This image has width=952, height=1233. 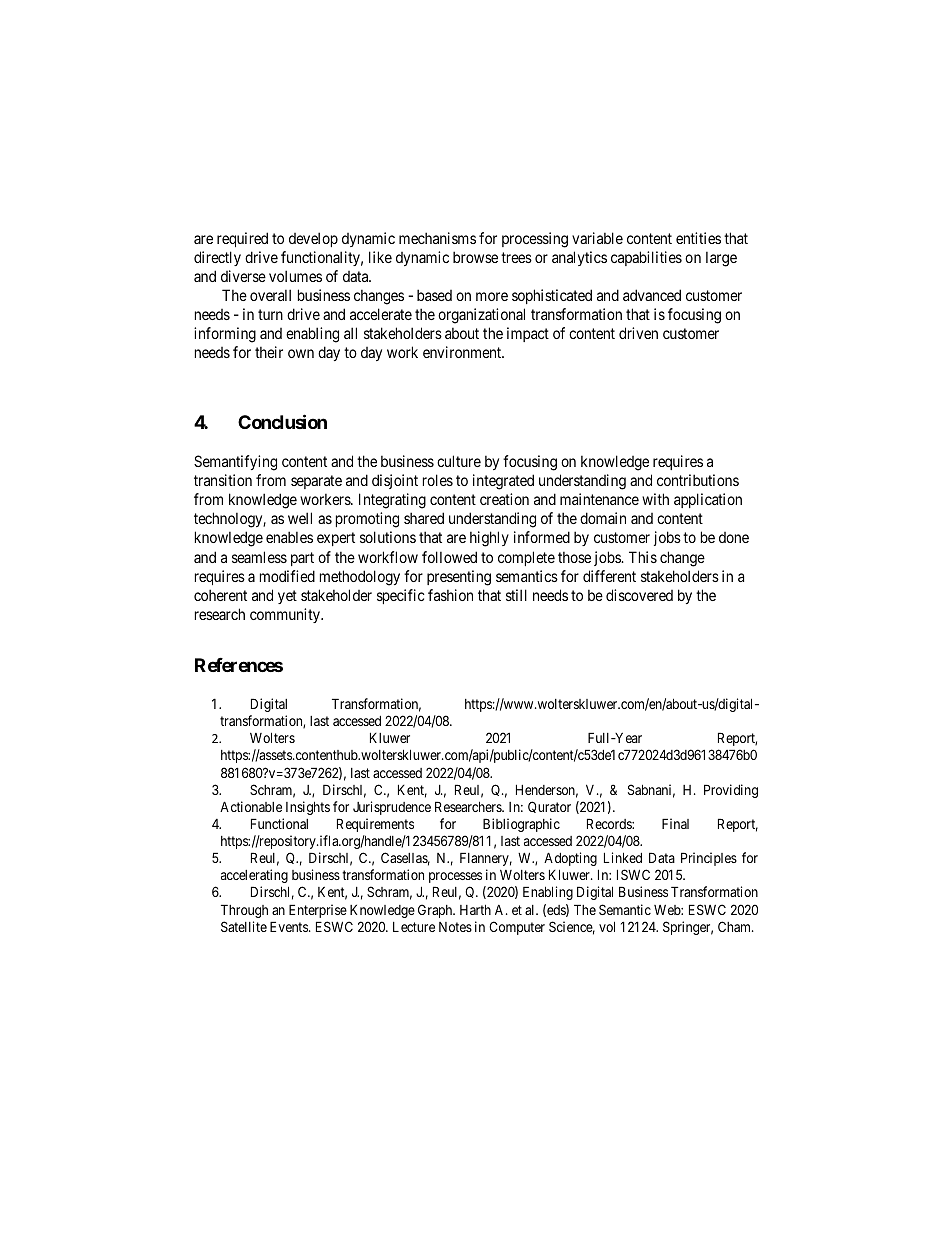 I want to click on capabilities, so click(x=646, y=258).
